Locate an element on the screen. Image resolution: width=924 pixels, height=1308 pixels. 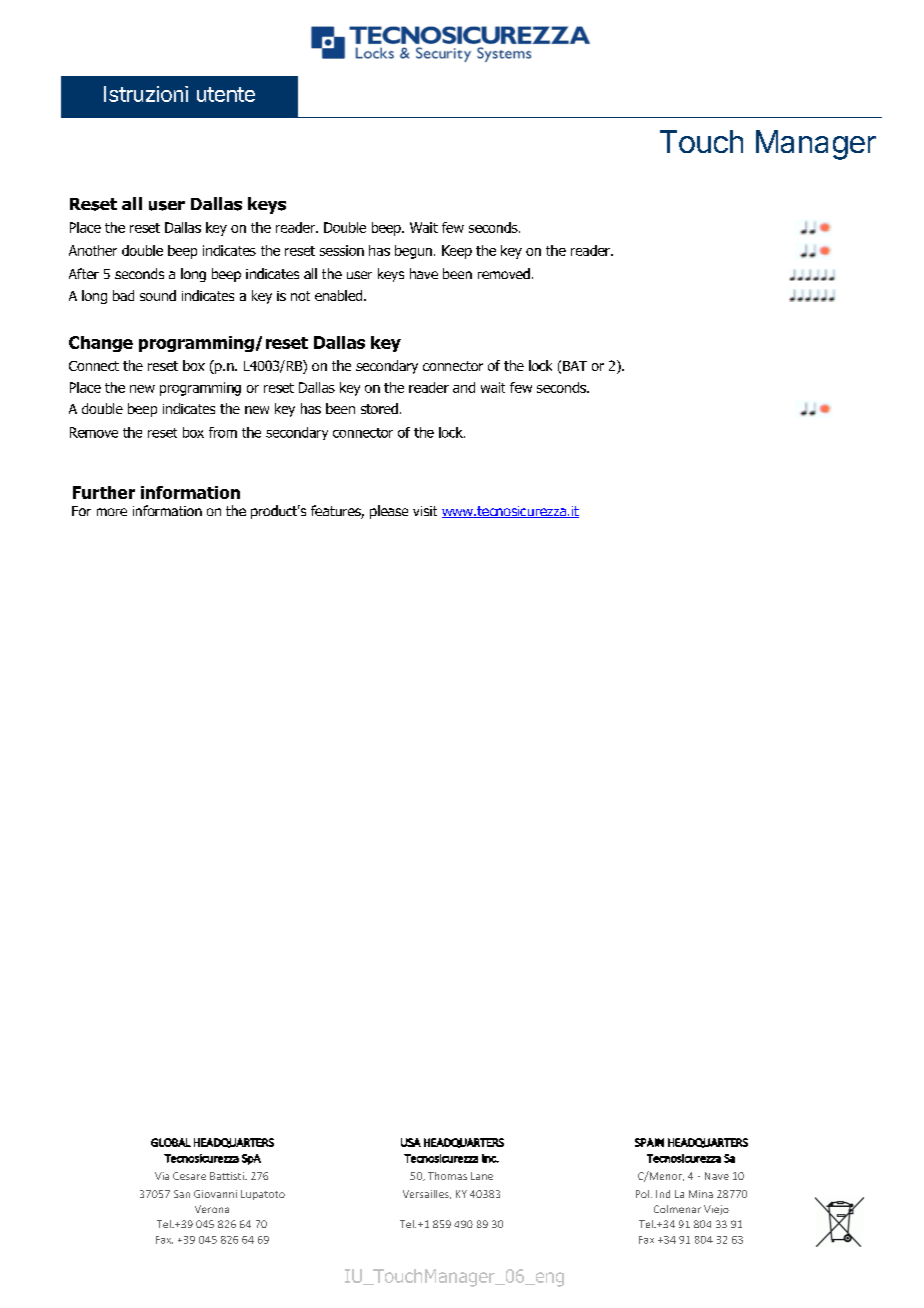
please is located at coordinates (389, 512).
